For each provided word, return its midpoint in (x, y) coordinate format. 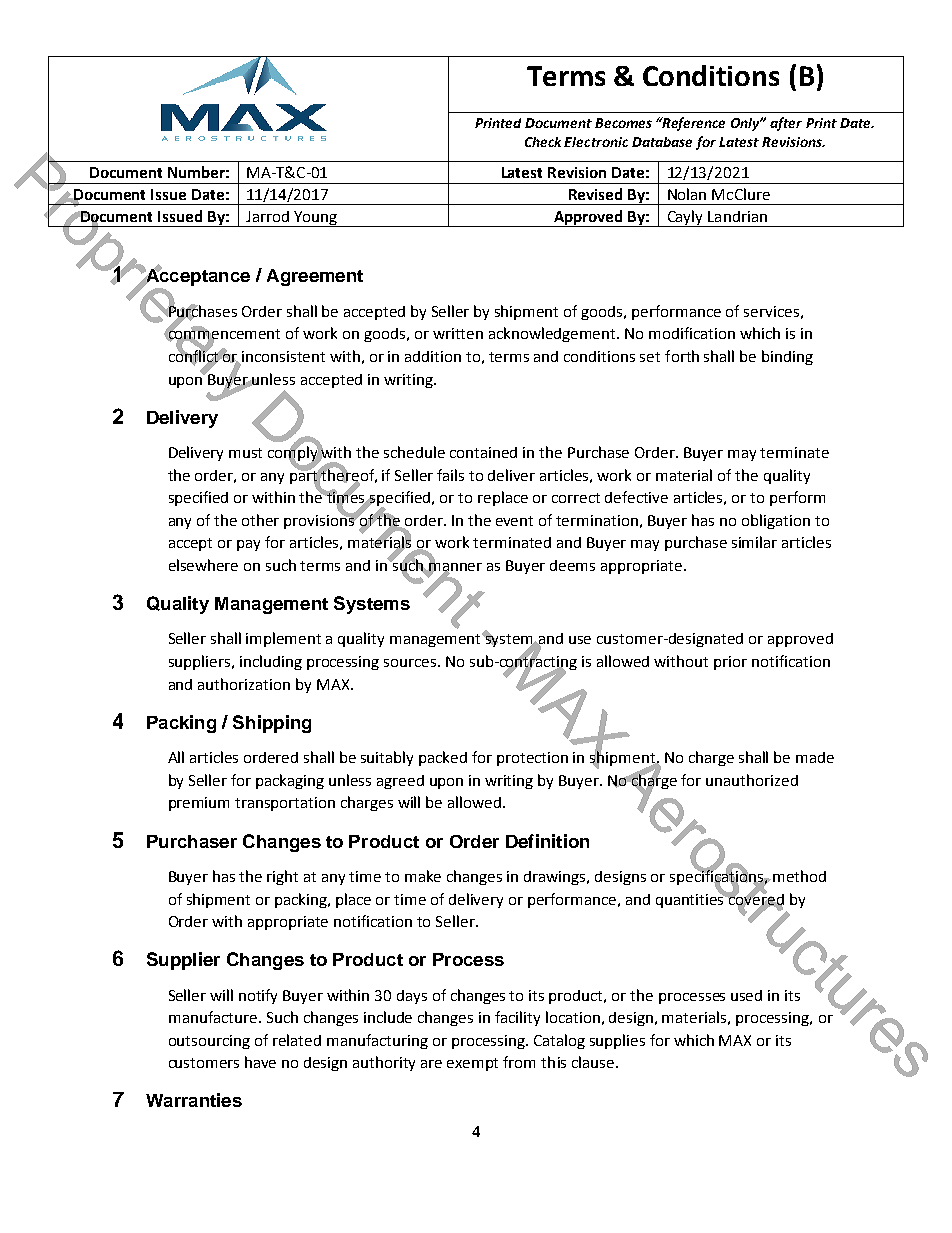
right (282, 877)
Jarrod (267, 216)
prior (730, 663)
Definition (547, 841)
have (260, 1062)
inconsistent (283, 356)
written (458, 333)
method (799, 876)
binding (787, 357)
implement (283, 639)
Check (545, 142)
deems (572, 565)
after (786, 124)
